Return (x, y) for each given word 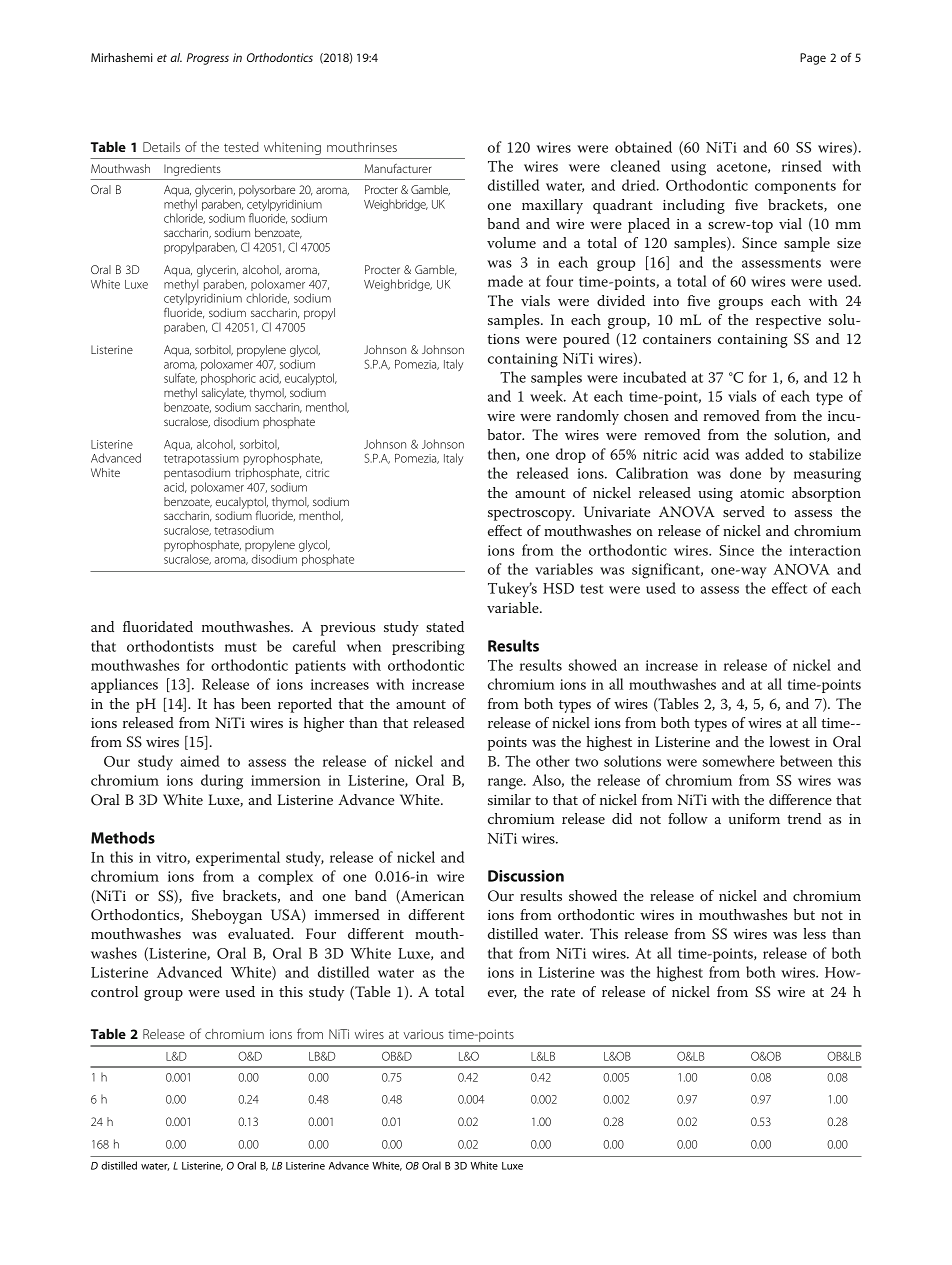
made (505, 281)
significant (667, 571)
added (764, 454)
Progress (208, 59)
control (114, 991)
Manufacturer (398, 168)
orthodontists (170, 646)
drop (571, 455)
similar (509, 799)
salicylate (224, 395)
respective (788, 322)
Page (813, 59)
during (222, 782)
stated (445, 626)
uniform (754, 818)
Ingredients (192, 170)
